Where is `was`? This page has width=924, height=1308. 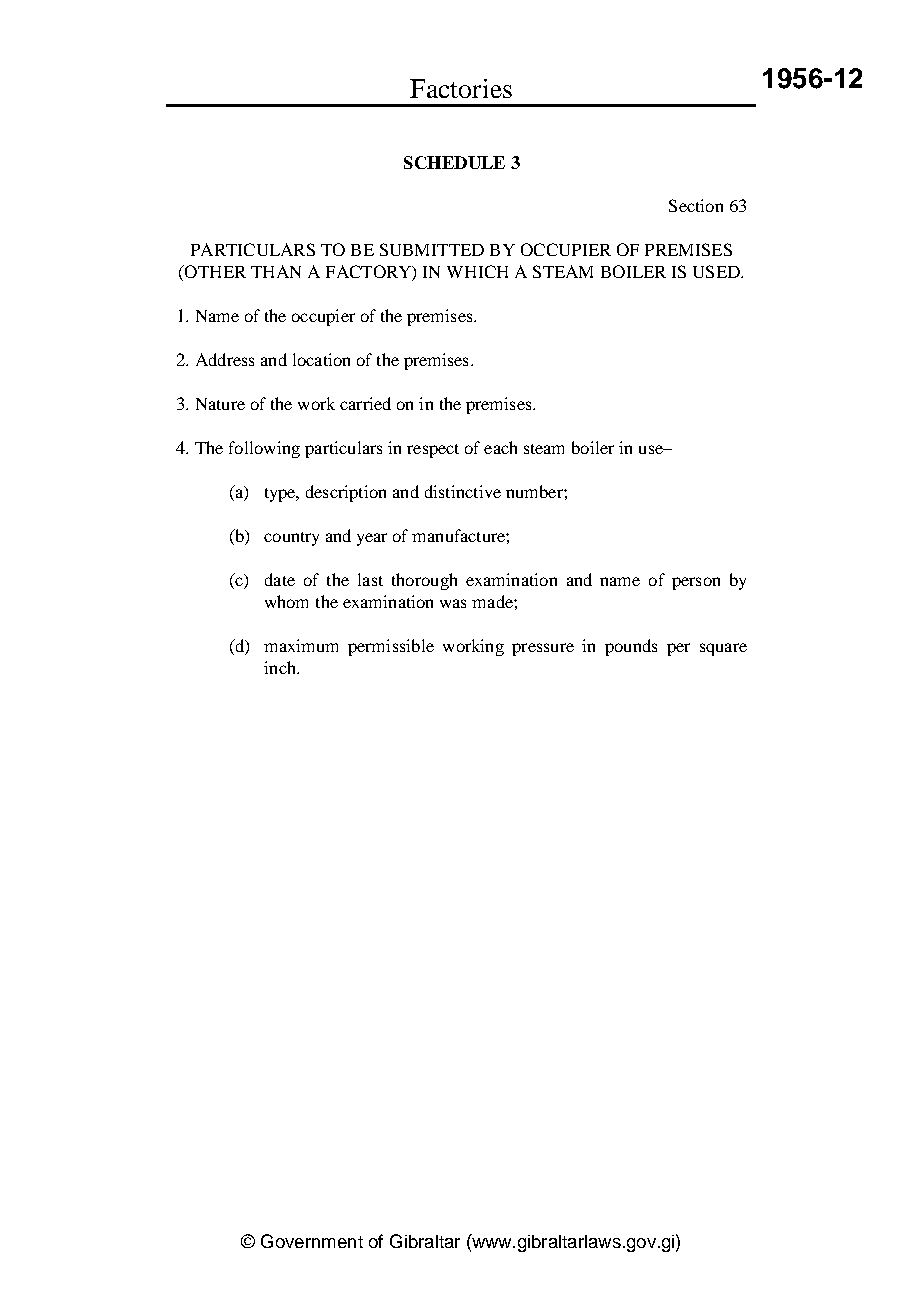
was is located at coordinates (453, 603).
